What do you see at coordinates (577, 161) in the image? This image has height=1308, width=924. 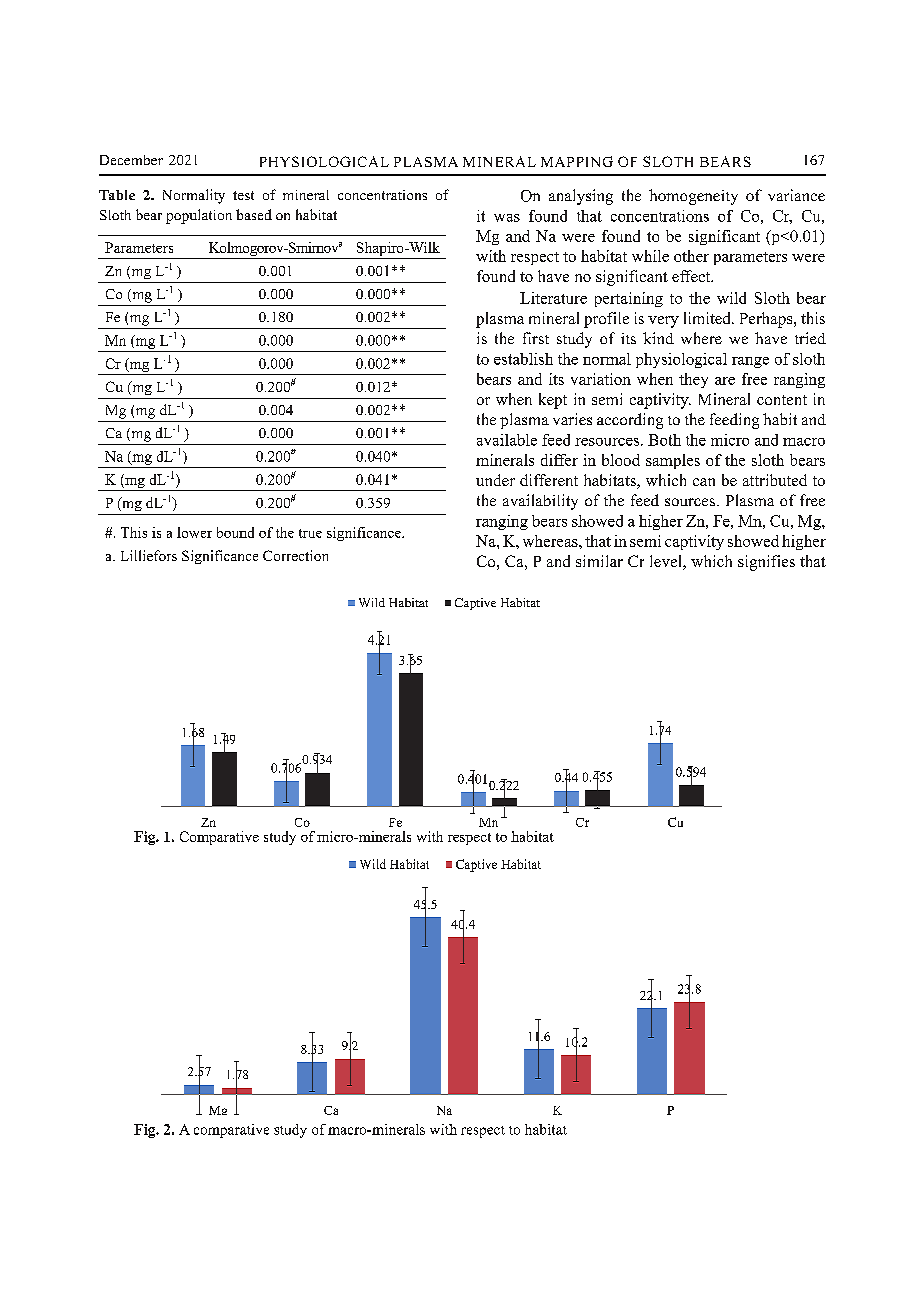 I see `MAPPING` at bounding box center [577, 161].
